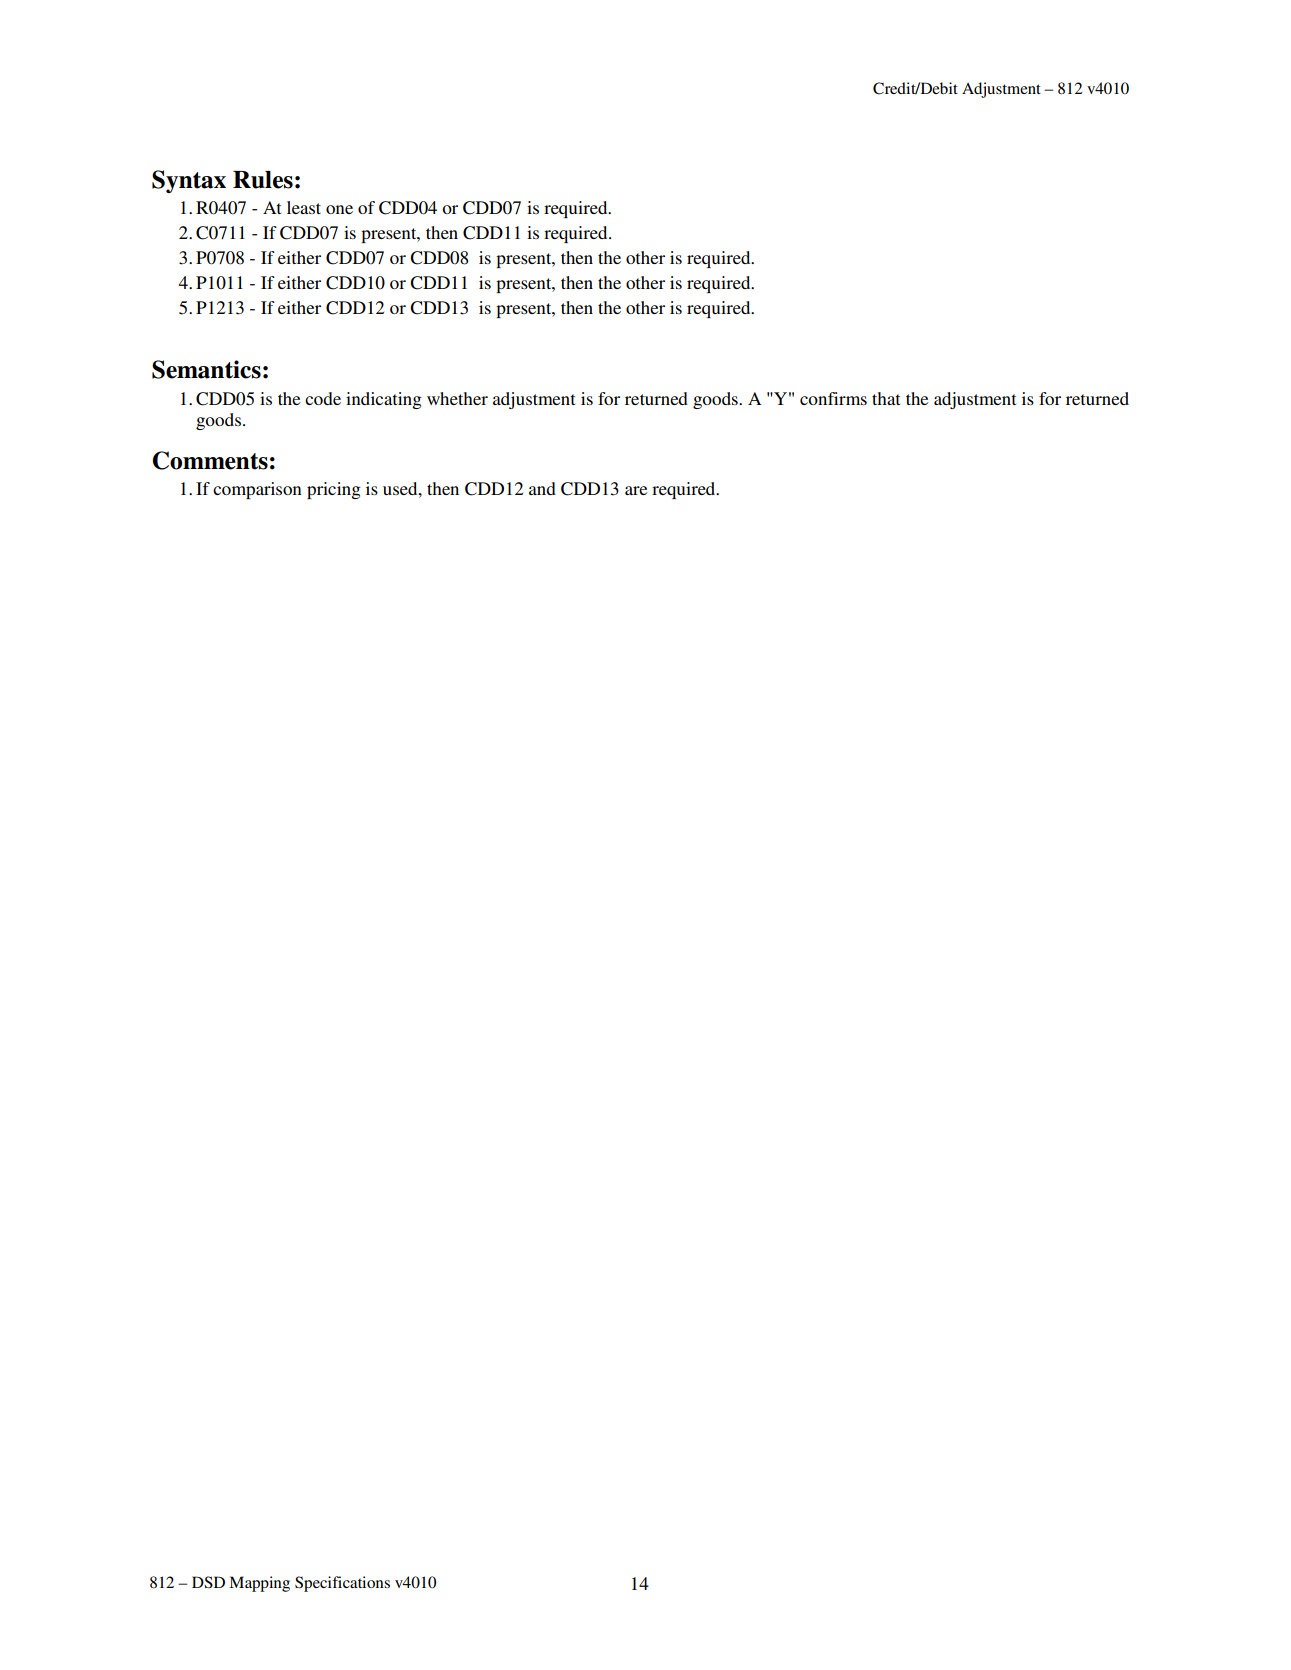 The height and width of the document is (1670, 1291). What do you see at coordinates (208, 1582) in the document?
I see `DSD` at bounding box center [208, 1582].
